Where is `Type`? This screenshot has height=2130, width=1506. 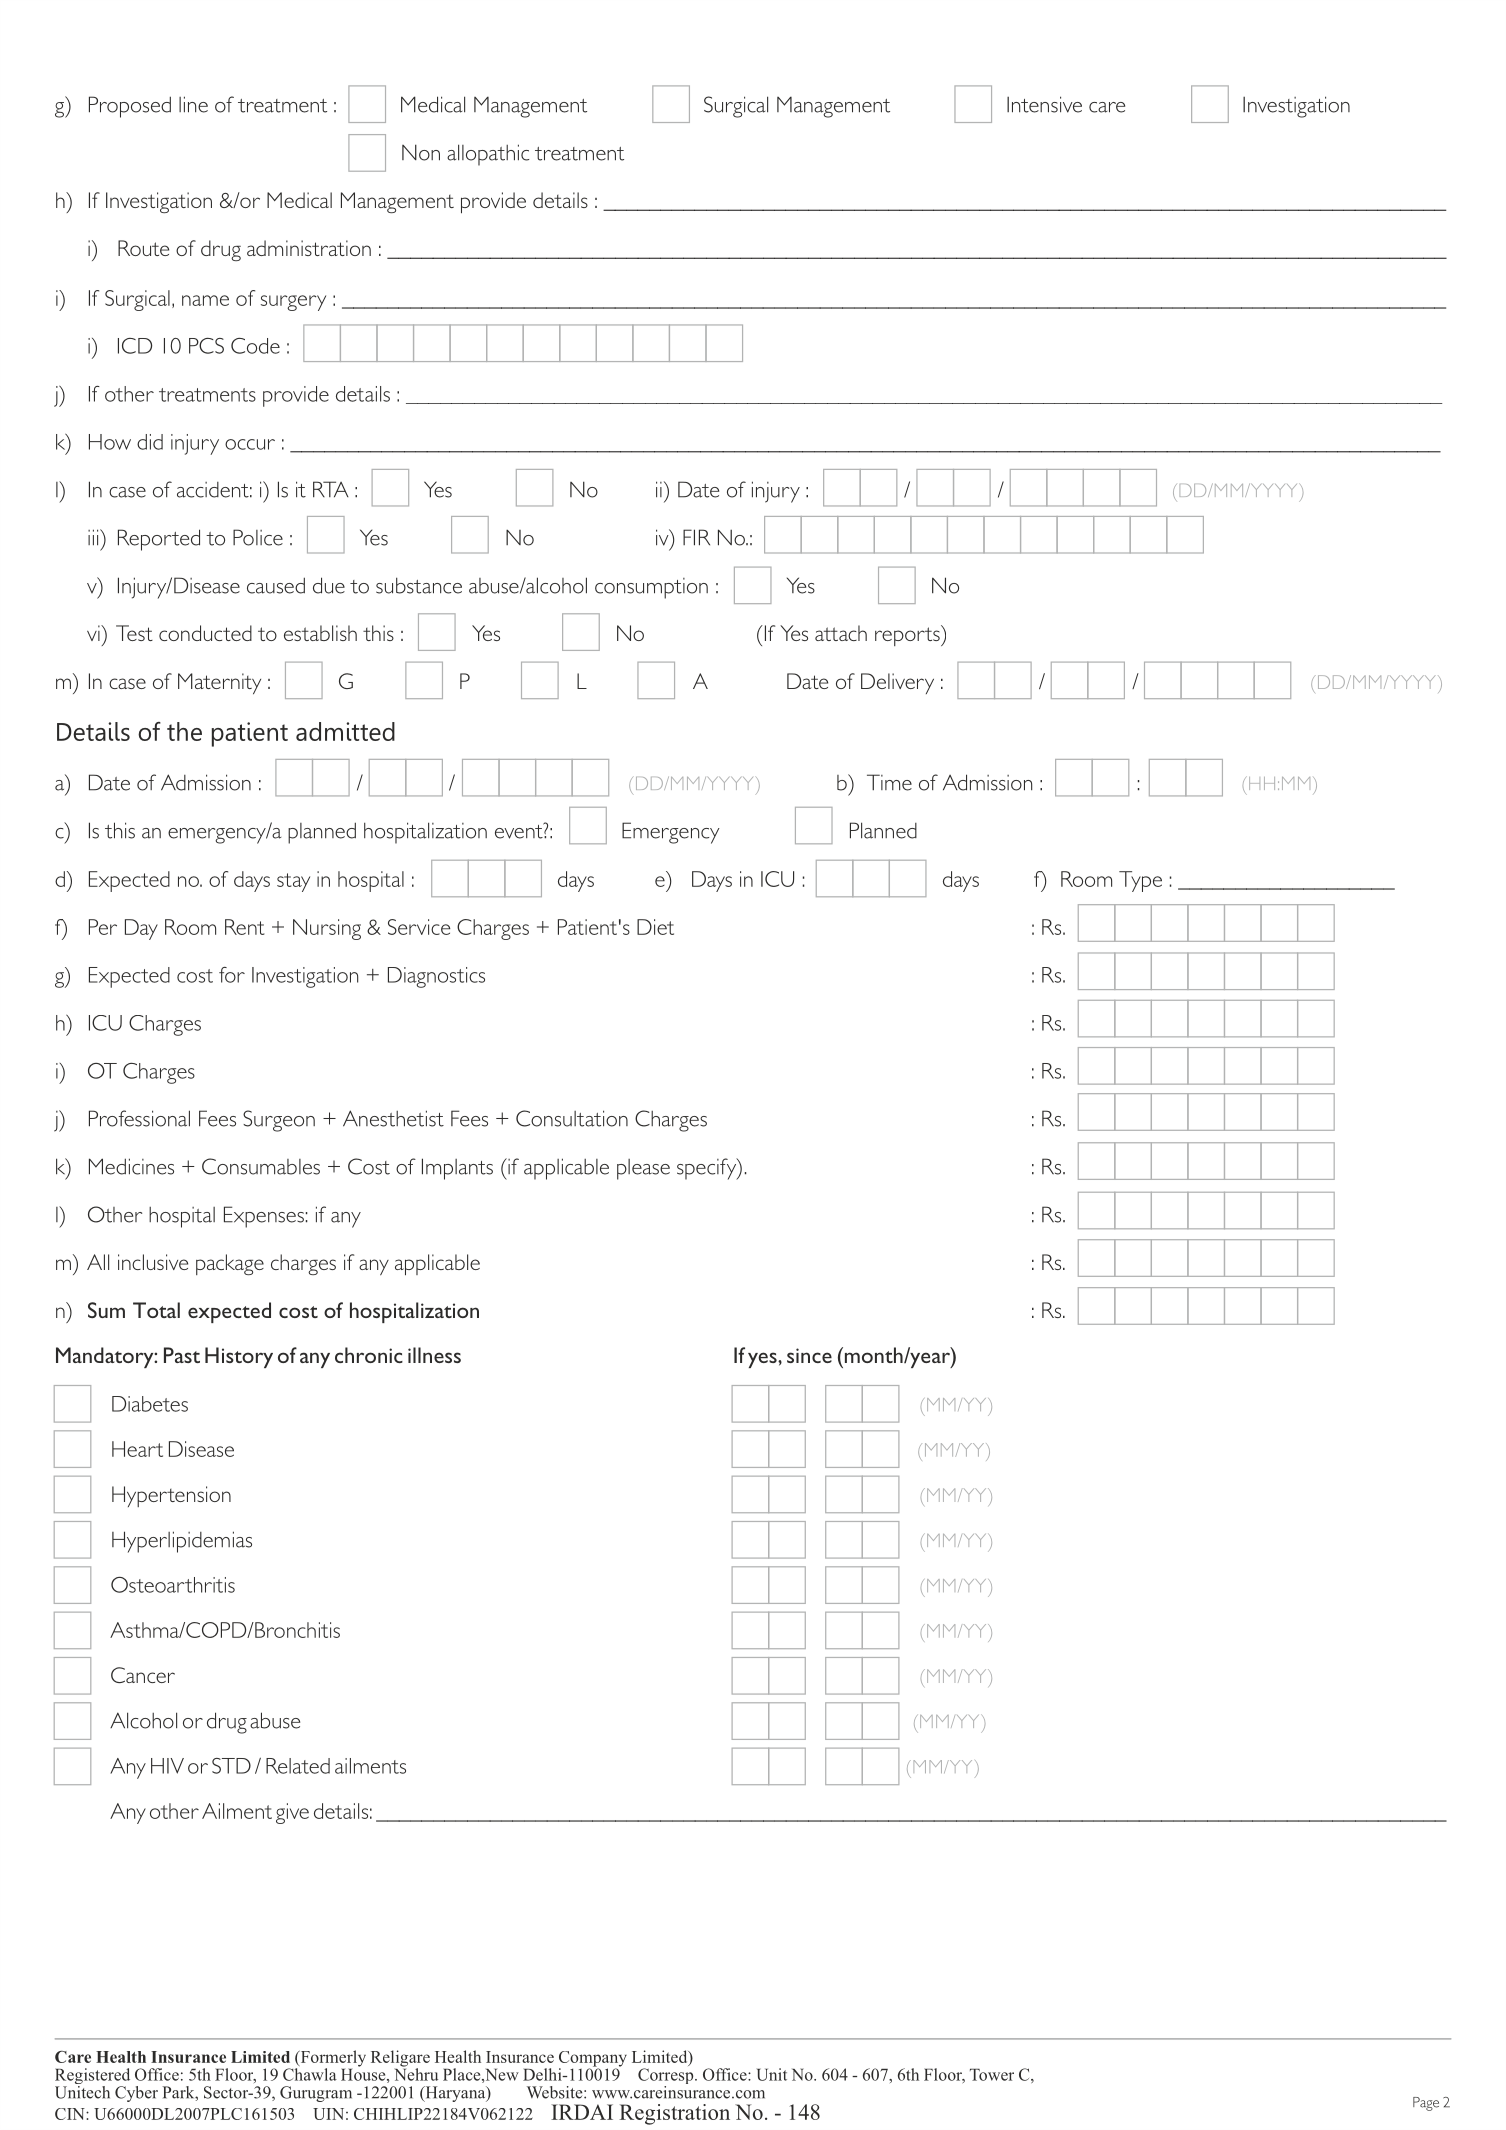
Type is located at coordinates (1140, 881).
